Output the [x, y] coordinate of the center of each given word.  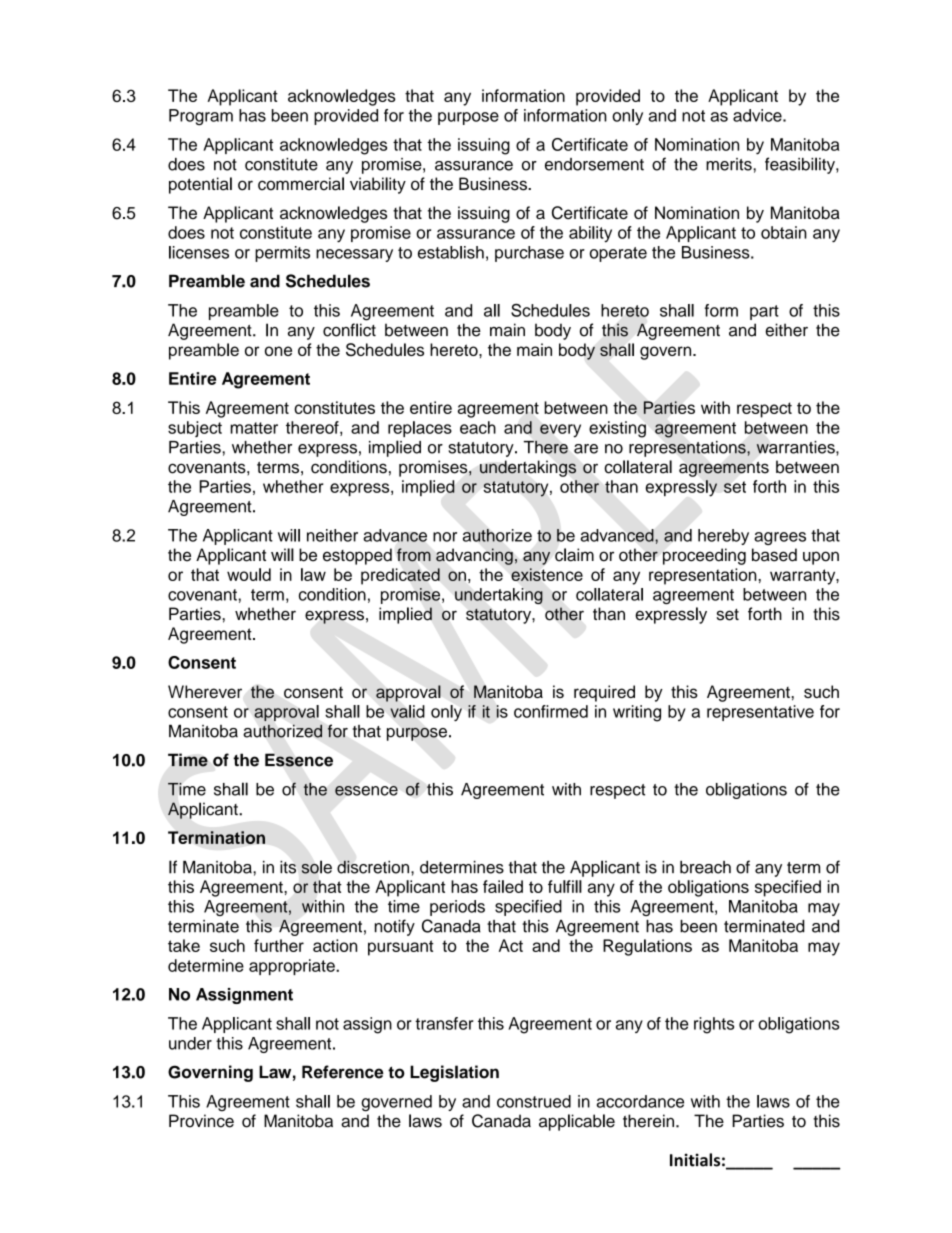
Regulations [647, 947]
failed [503, 886]
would [249, 574]
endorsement [594, 164]
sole [316, 867]
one [278, 351]
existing [617, 429]
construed [534, 1101]
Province [201, 1121]
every [560, 431]
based [774, 555]
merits [730, 164]
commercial [301, 184]
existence [547, 574]
